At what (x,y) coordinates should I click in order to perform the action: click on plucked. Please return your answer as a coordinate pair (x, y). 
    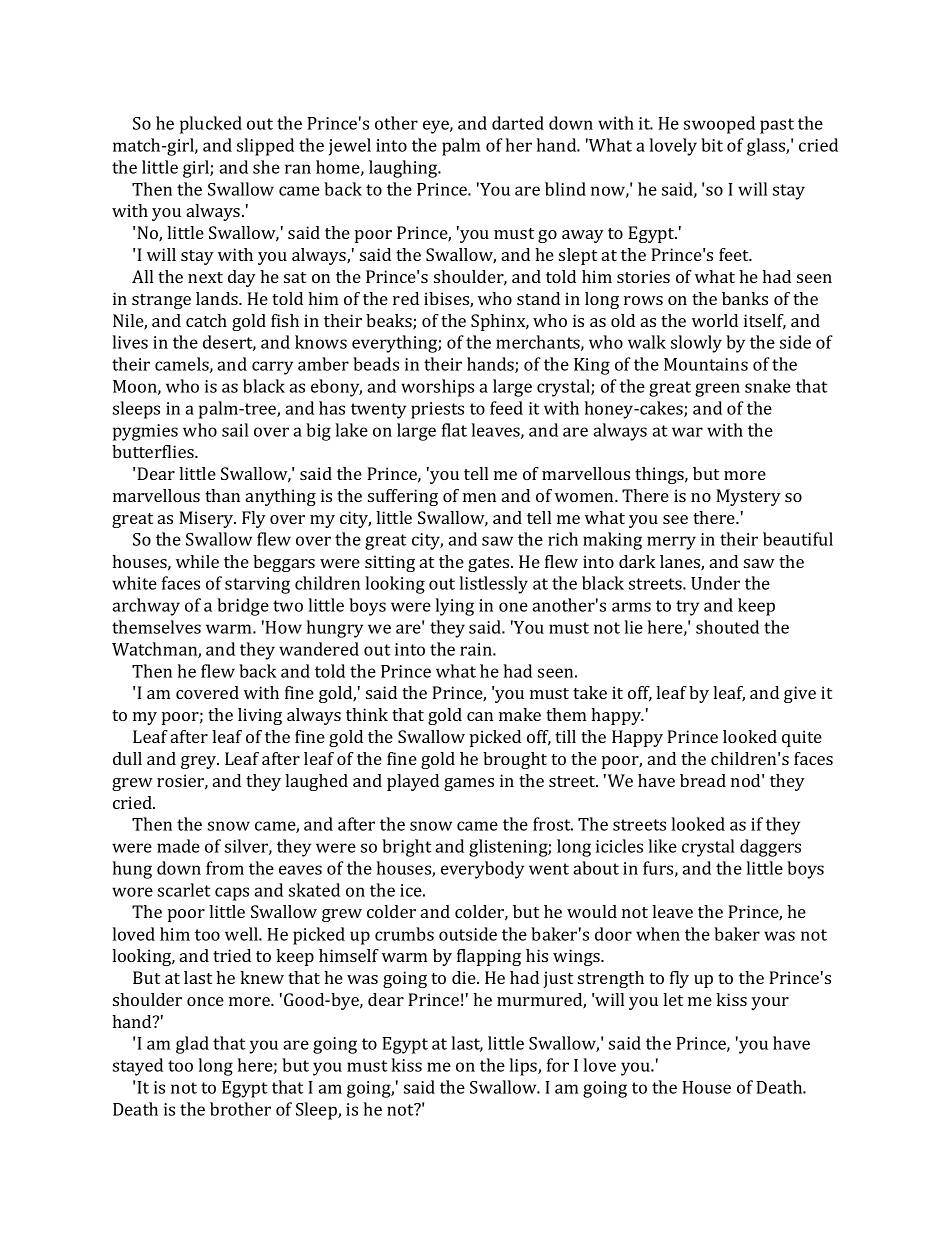
    Looking at the image, I should click on (211, 125).
